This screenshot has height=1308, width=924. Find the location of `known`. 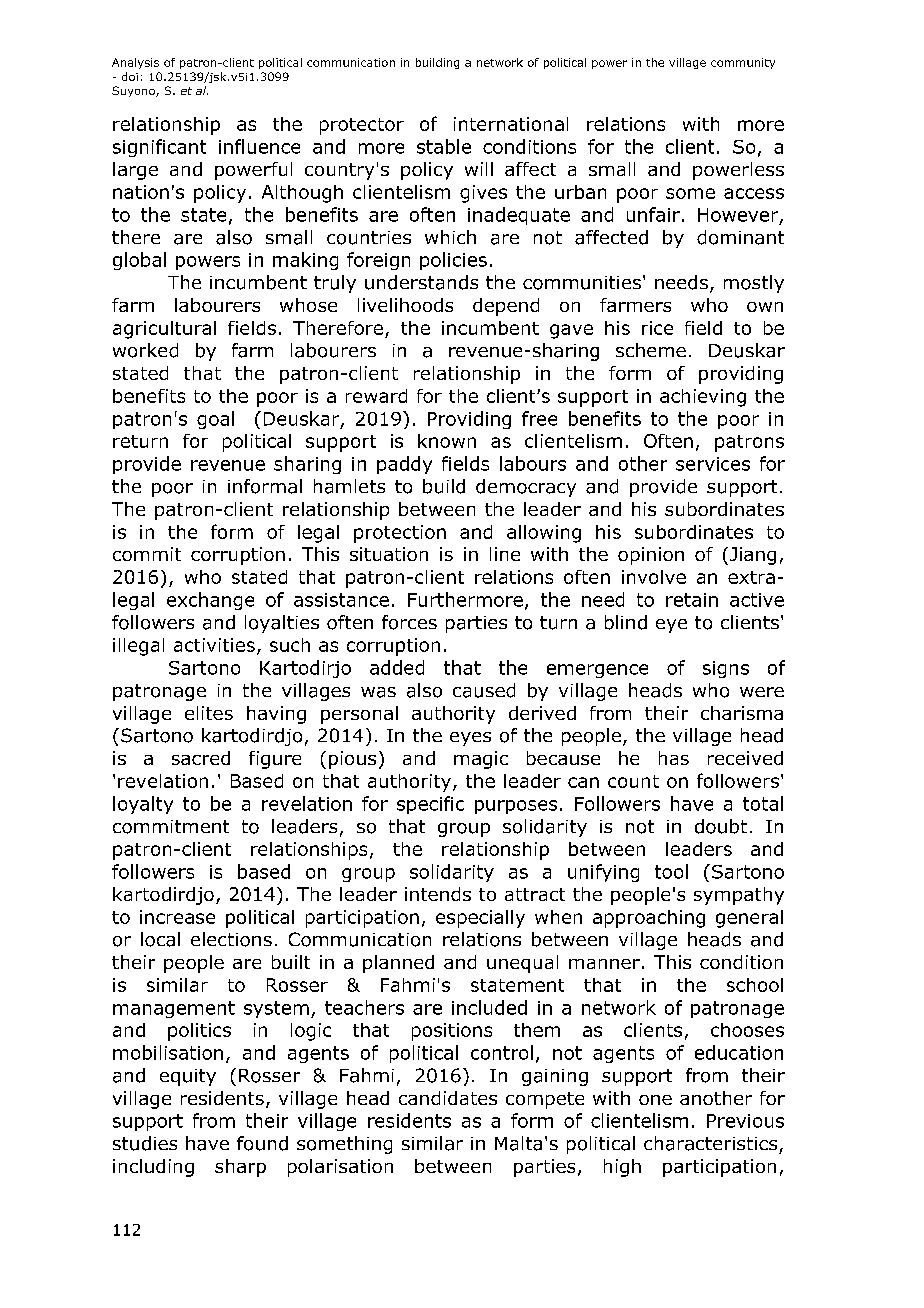

known is located at coordinates (447, 441).
